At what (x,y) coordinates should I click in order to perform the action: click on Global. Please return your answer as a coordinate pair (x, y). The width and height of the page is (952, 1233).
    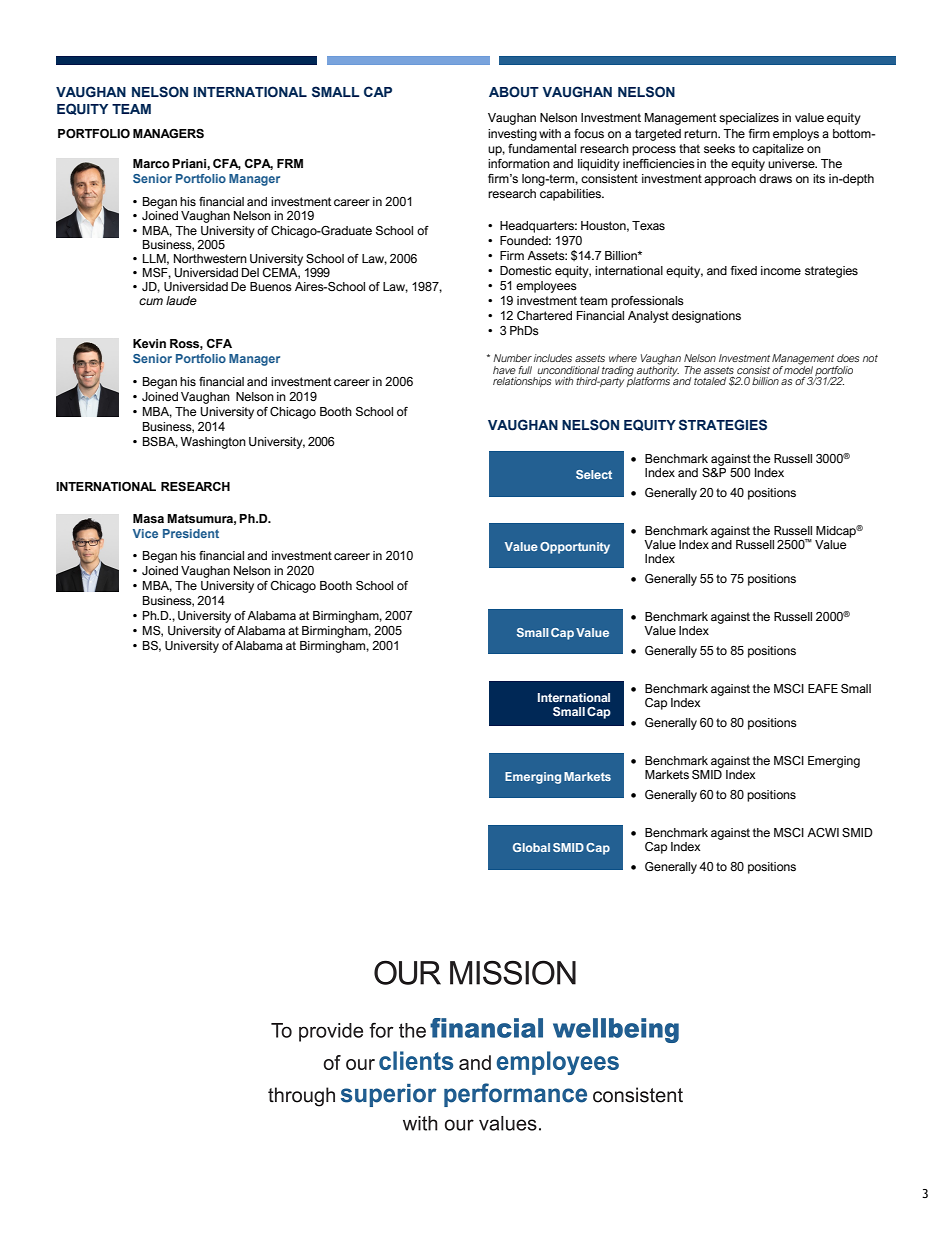
    Looking at the image, I should click on (531, 847).
